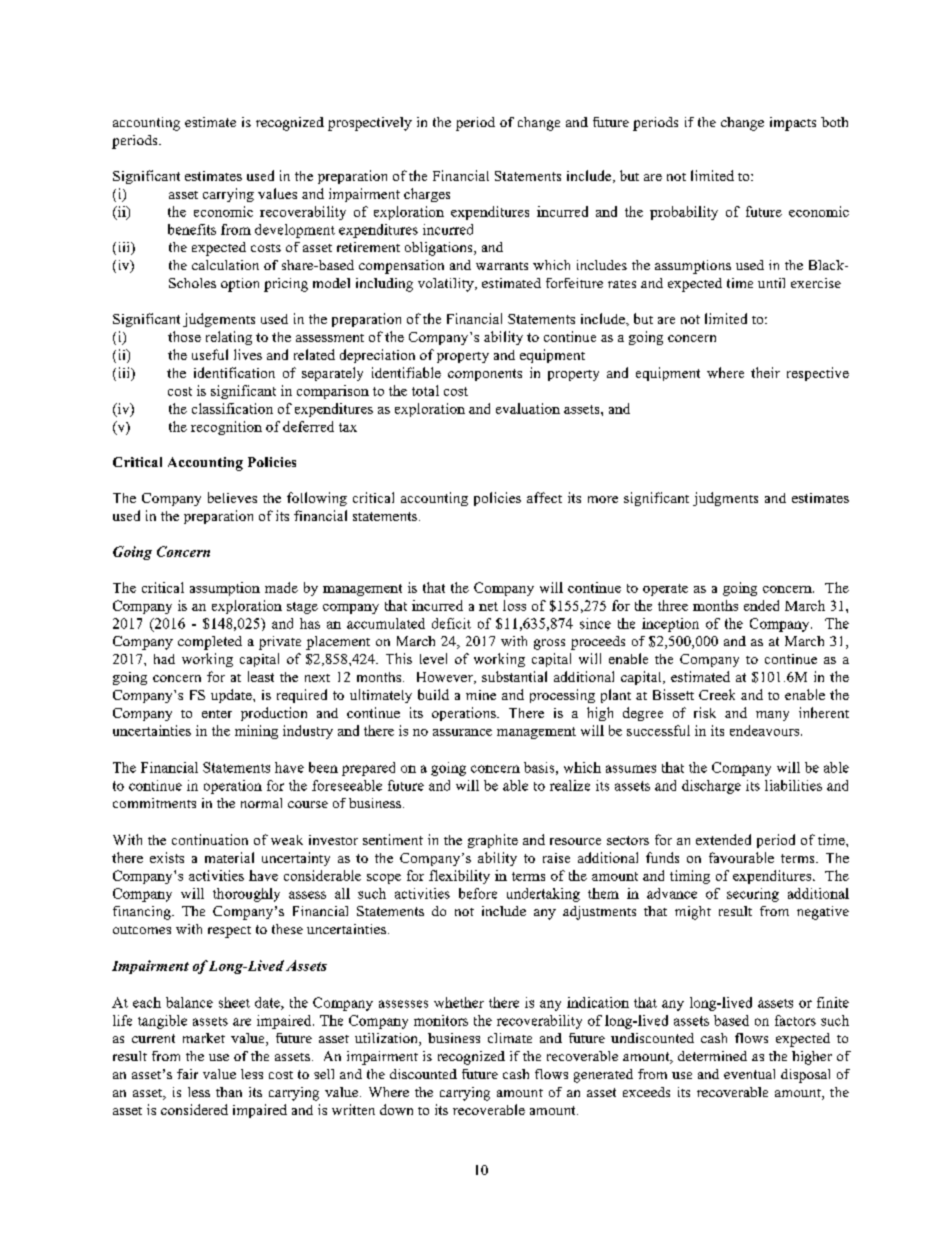 The height and width of the image is (1233, 952). What do you see at coordinates (725, 499) in the image?
I see `judgments` at bounding box center [725, 499].
